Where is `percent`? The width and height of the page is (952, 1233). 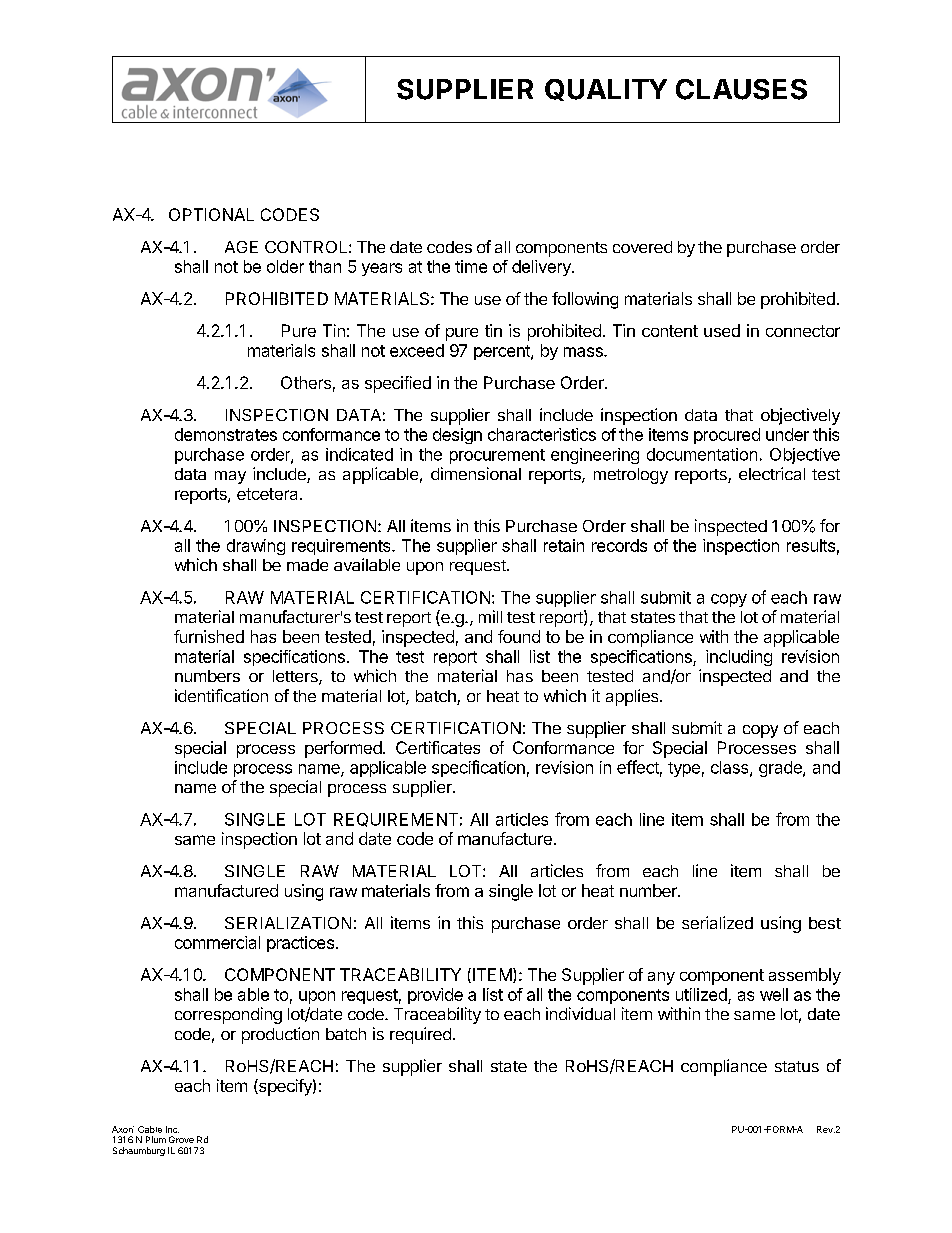
percent is located at coordinates (503, 352).
